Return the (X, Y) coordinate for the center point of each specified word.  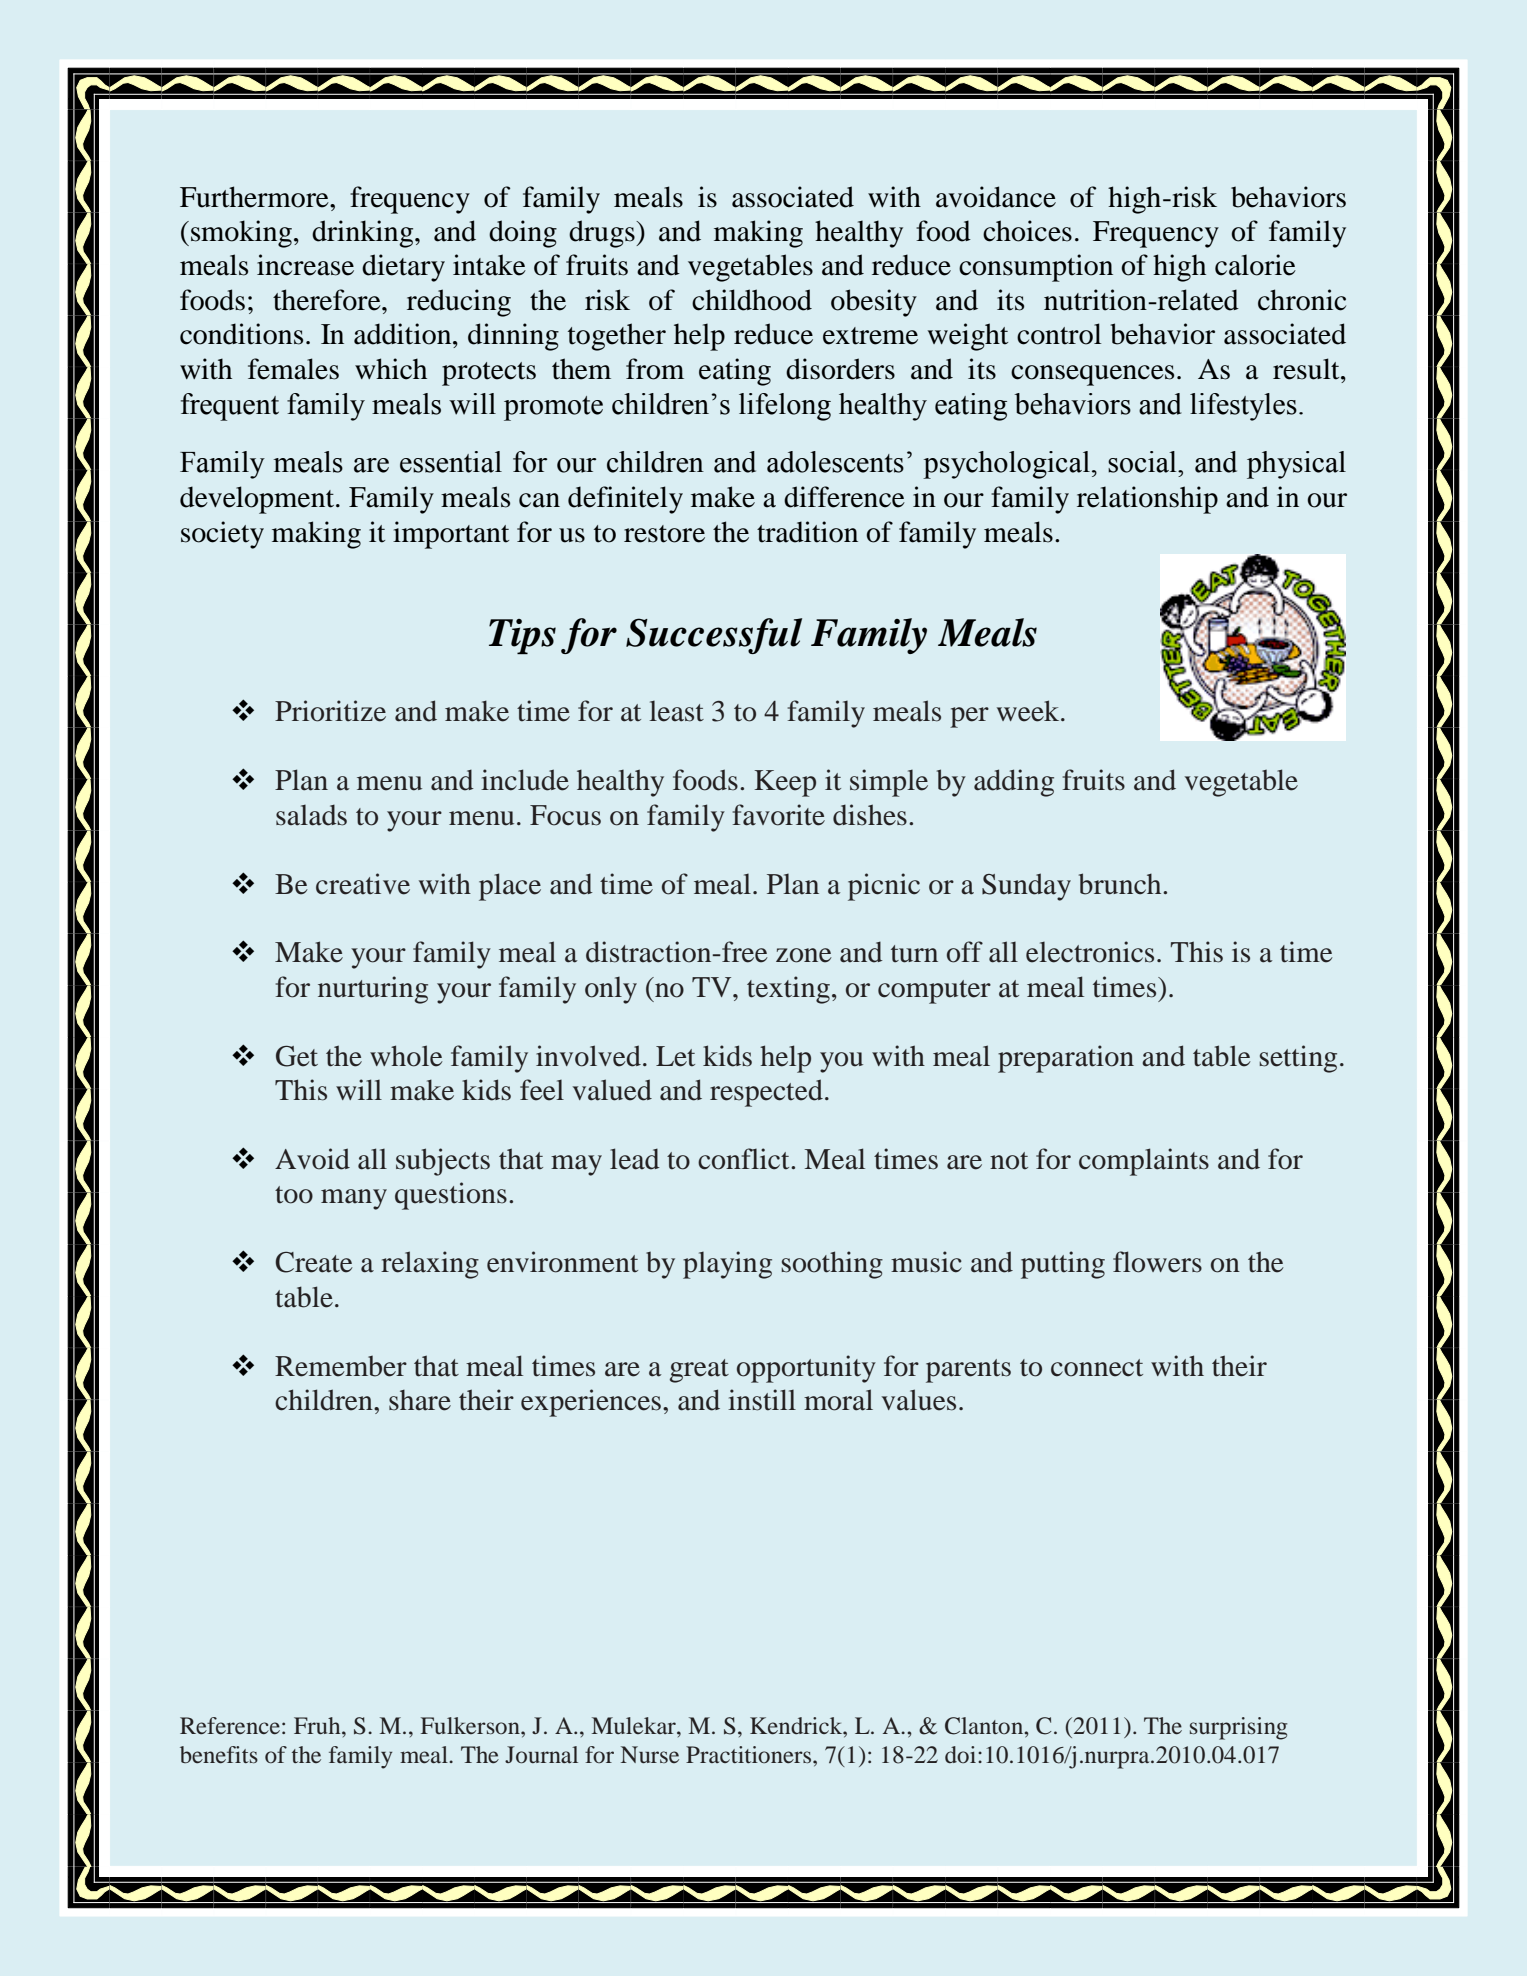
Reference (230, 1726)
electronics (1090, 952)
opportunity (806, 1369)
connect (1097, 1368)
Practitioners (750, 1754)
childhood (752, 300)
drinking (364, 234)
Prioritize (330, 711)
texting (788, 990)
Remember (341, 1366)
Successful (714, 636)
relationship (1147, 500)
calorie (1255, 265)
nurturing (373, 990)
